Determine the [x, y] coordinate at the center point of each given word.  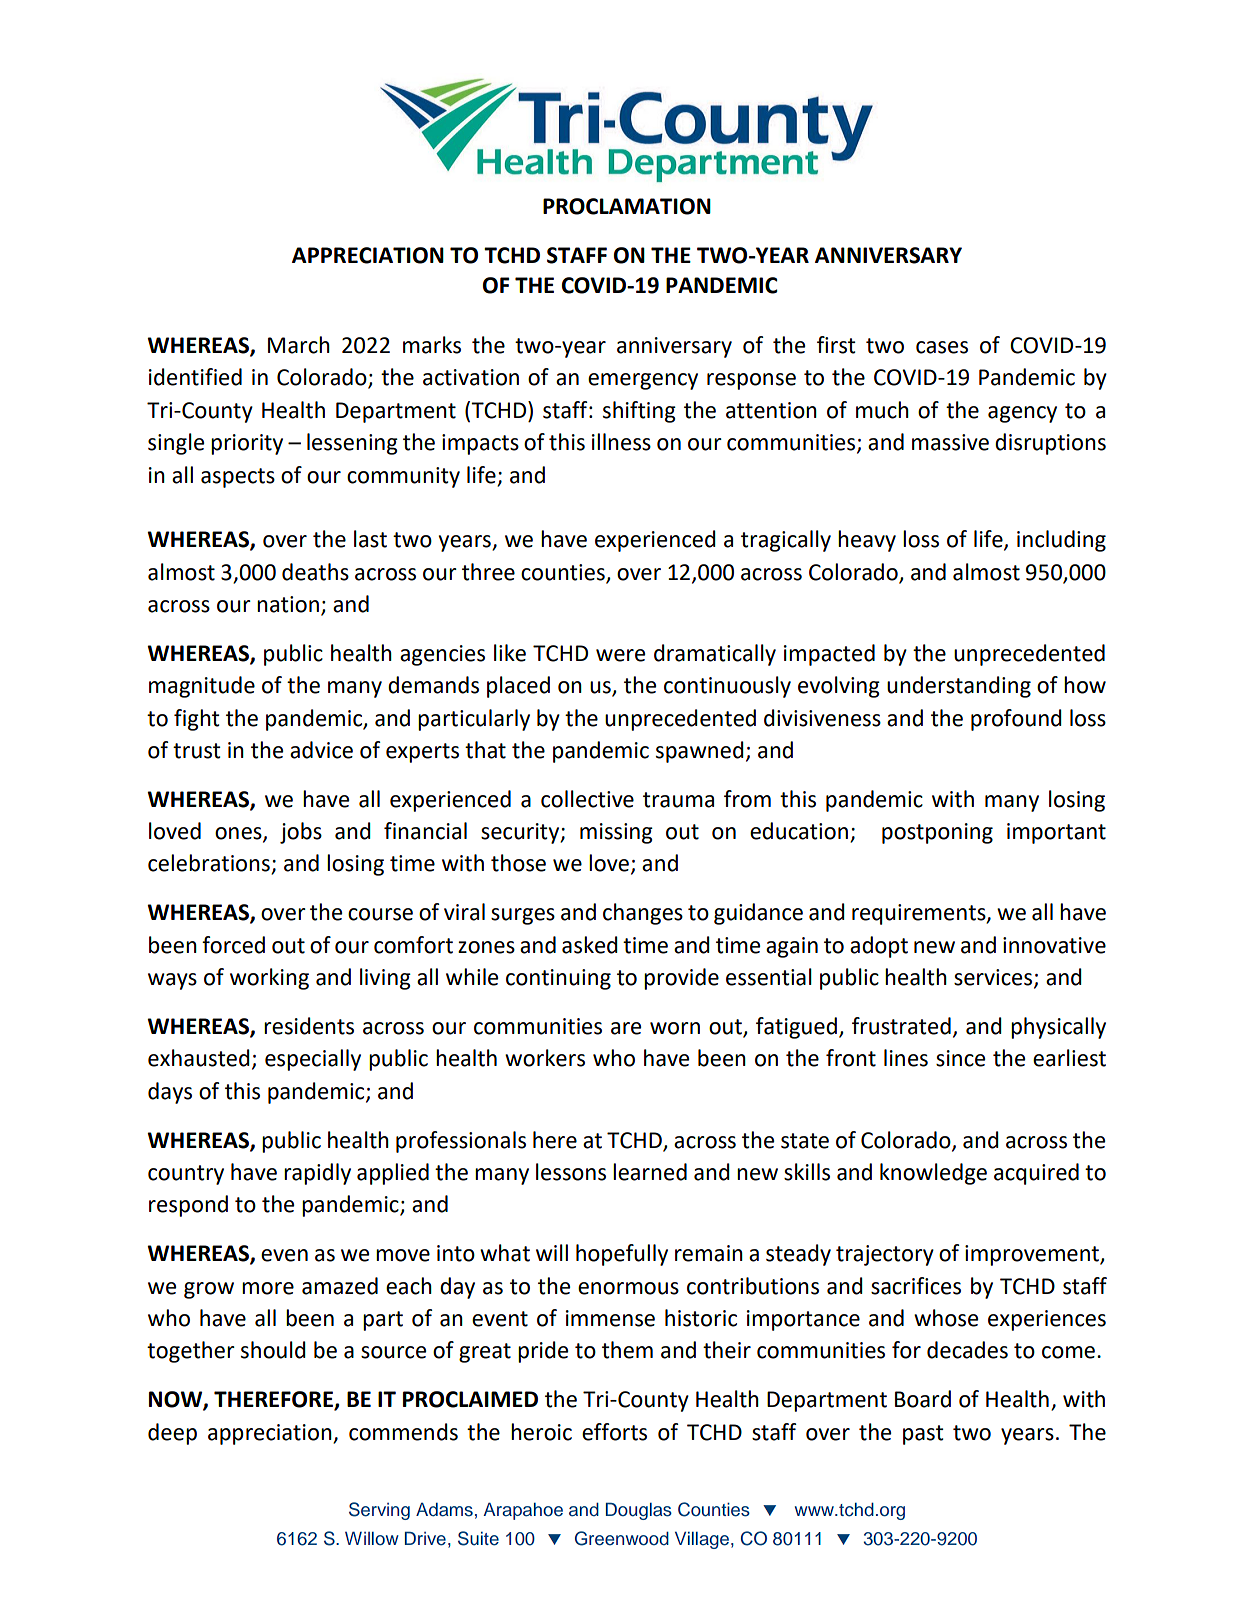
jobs [301, 833]
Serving [379, 1511]
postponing [937, 833]
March [299, 345]
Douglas [639, 1511]
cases [942, 347]
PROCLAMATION [627, 206]
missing [616, 833]
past [923, 1435]
